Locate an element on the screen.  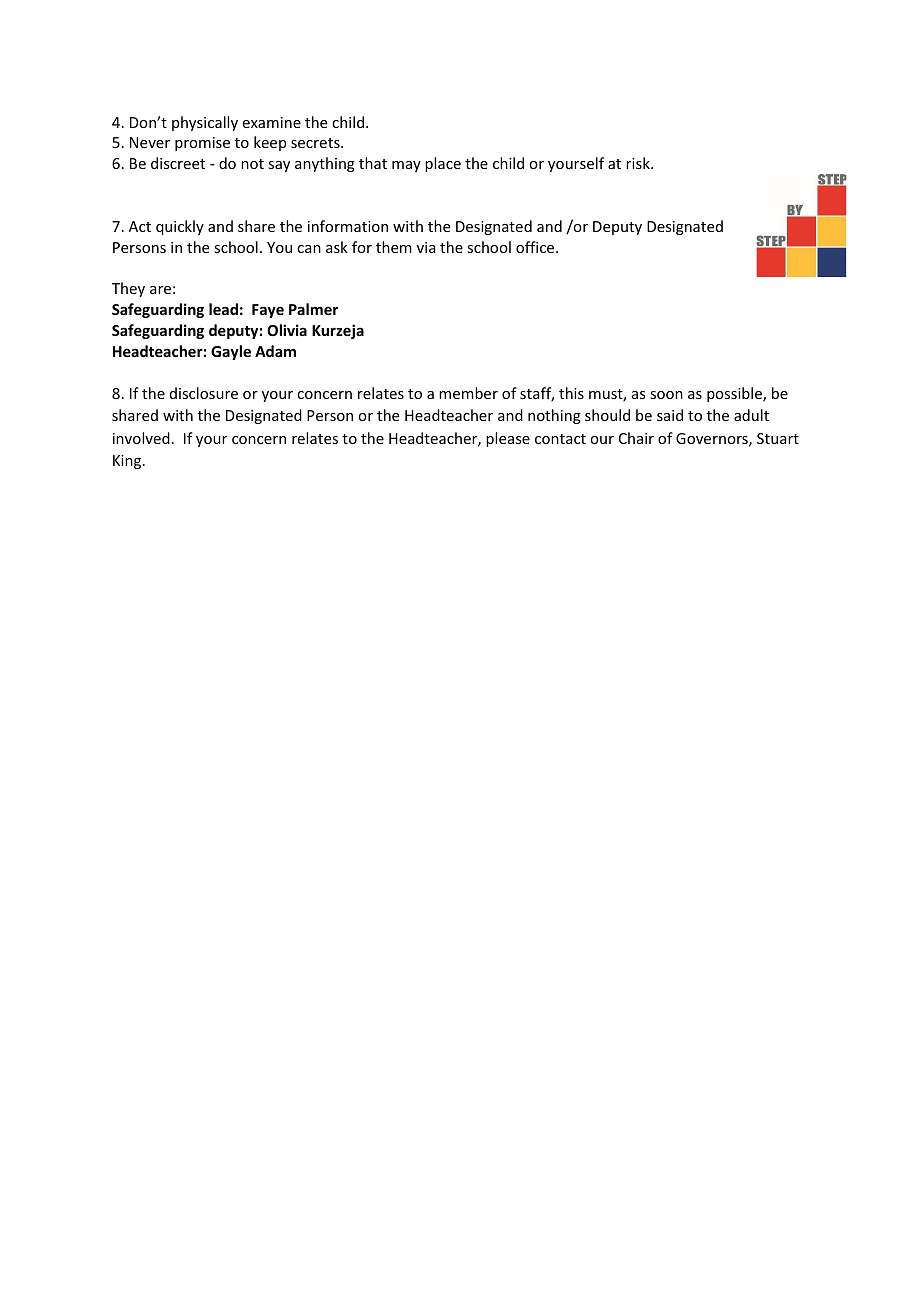
involved is located at coordinates (141, 438).
